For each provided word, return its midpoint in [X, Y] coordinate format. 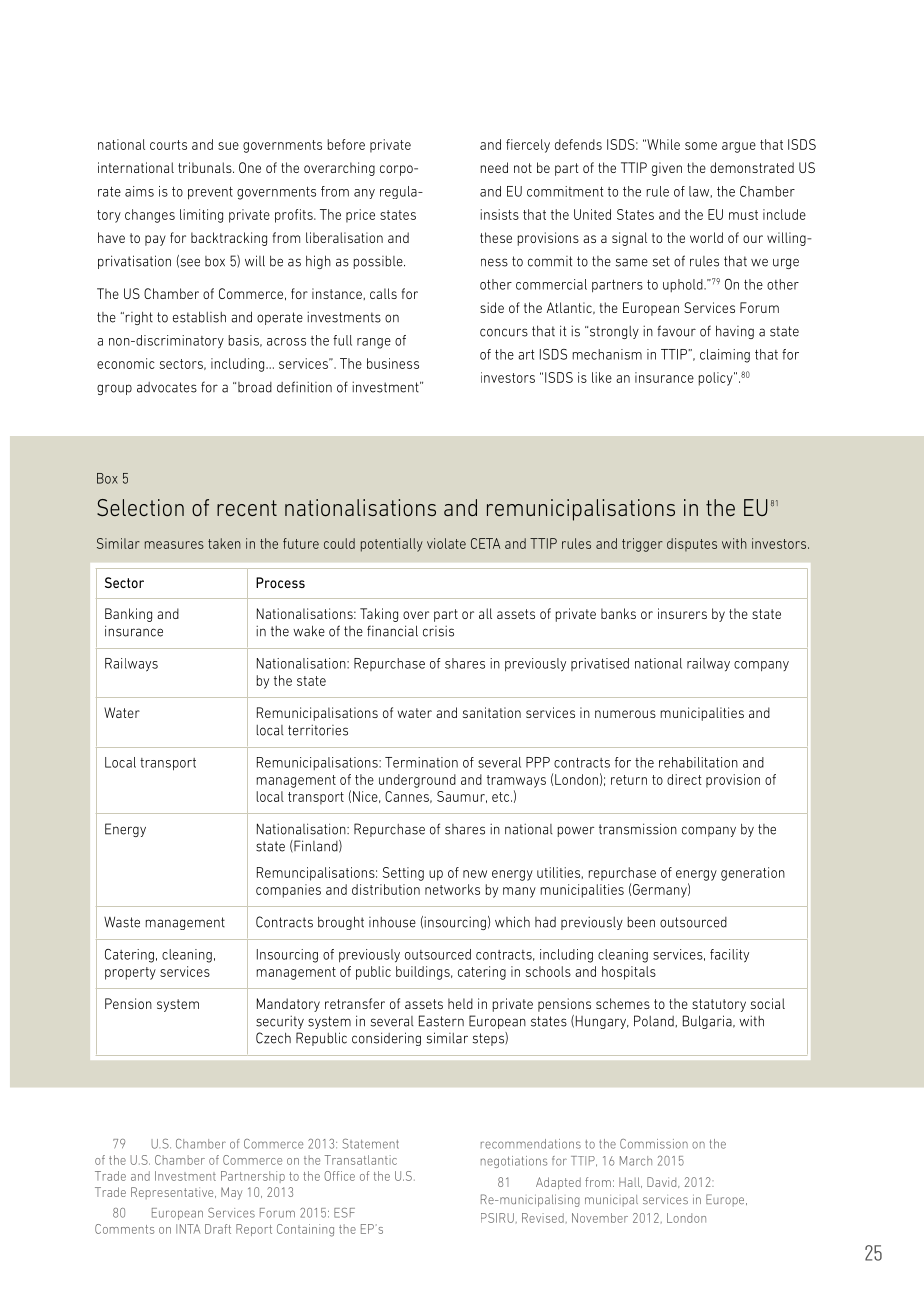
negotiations [514, 1162]
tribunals [206, 167]
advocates [167, 387]
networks [452, 889]
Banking [128, 615]
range [374, 343]
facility [729, 956]
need [494, 167]
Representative [173, 1193]
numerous [625, 714]
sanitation [492, 712]
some [701, 146]
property [130, 973]
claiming [725, 356]
